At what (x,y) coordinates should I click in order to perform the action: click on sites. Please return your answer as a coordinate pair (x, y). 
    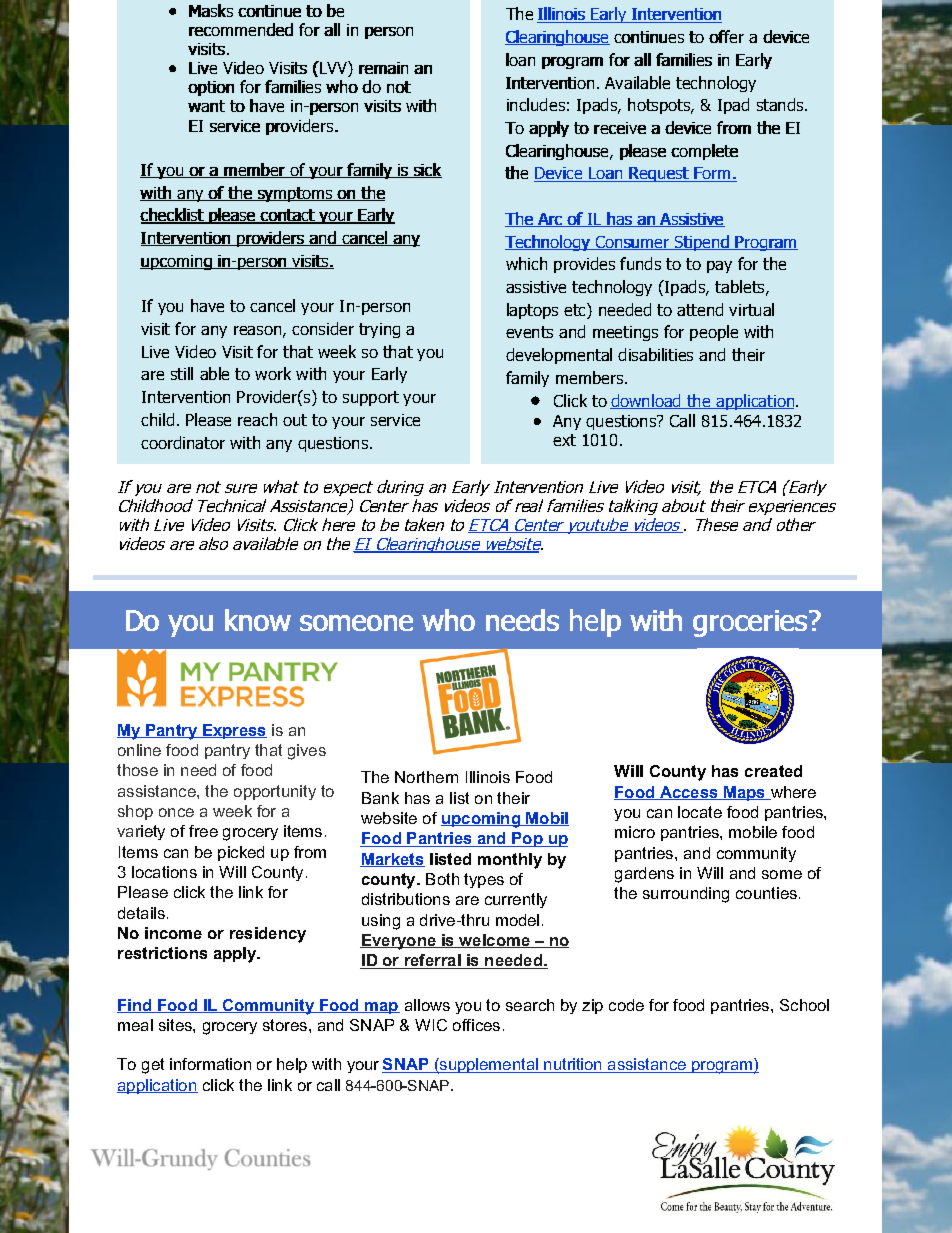
    Looking at the image, I should click on (176, 1025).
